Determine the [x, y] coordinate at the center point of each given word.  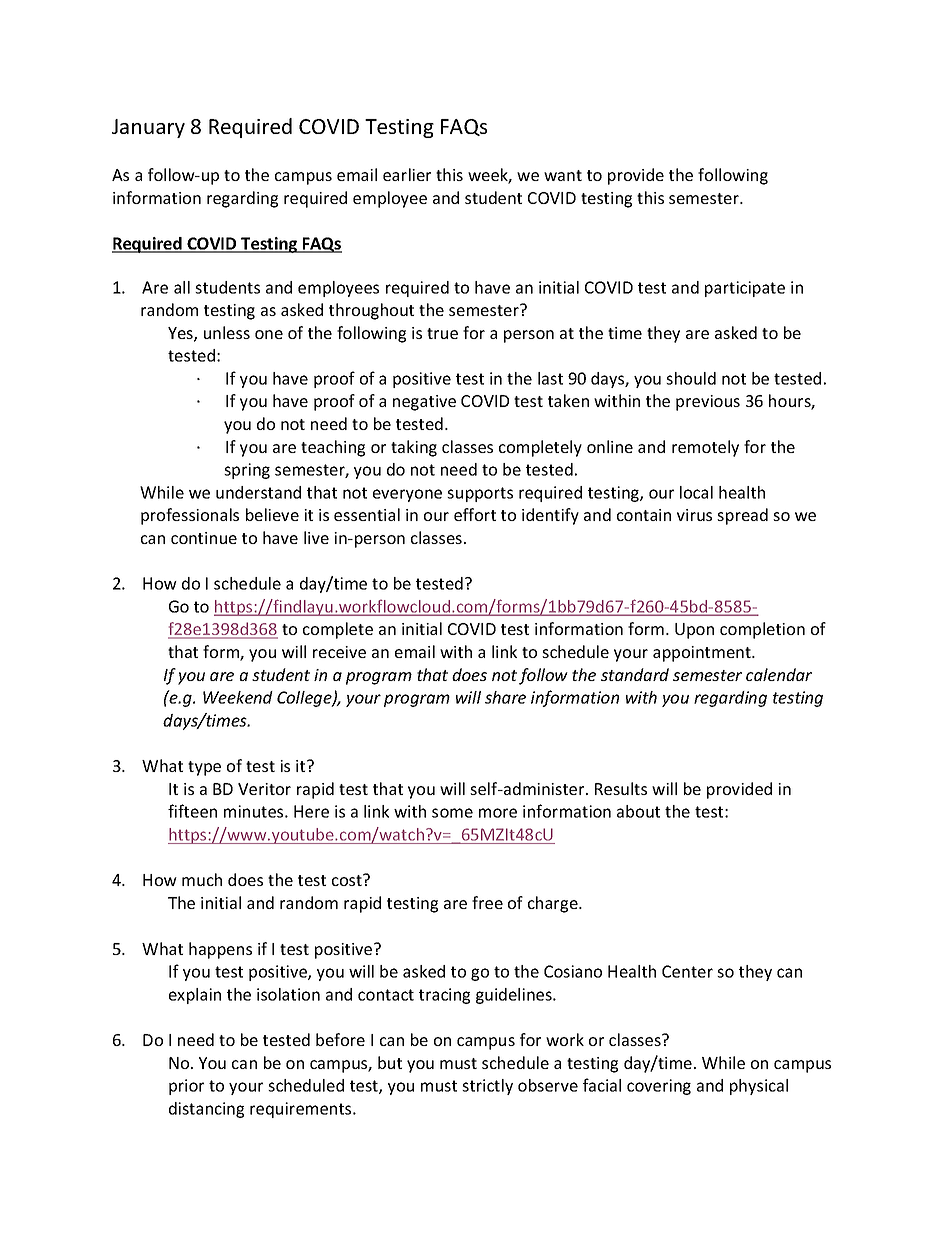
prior [186, 1087]
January [148, 128]
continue [204, 538]
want [563, 175]
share [505, 697]
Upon [694, 631]
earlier [407, 174]
